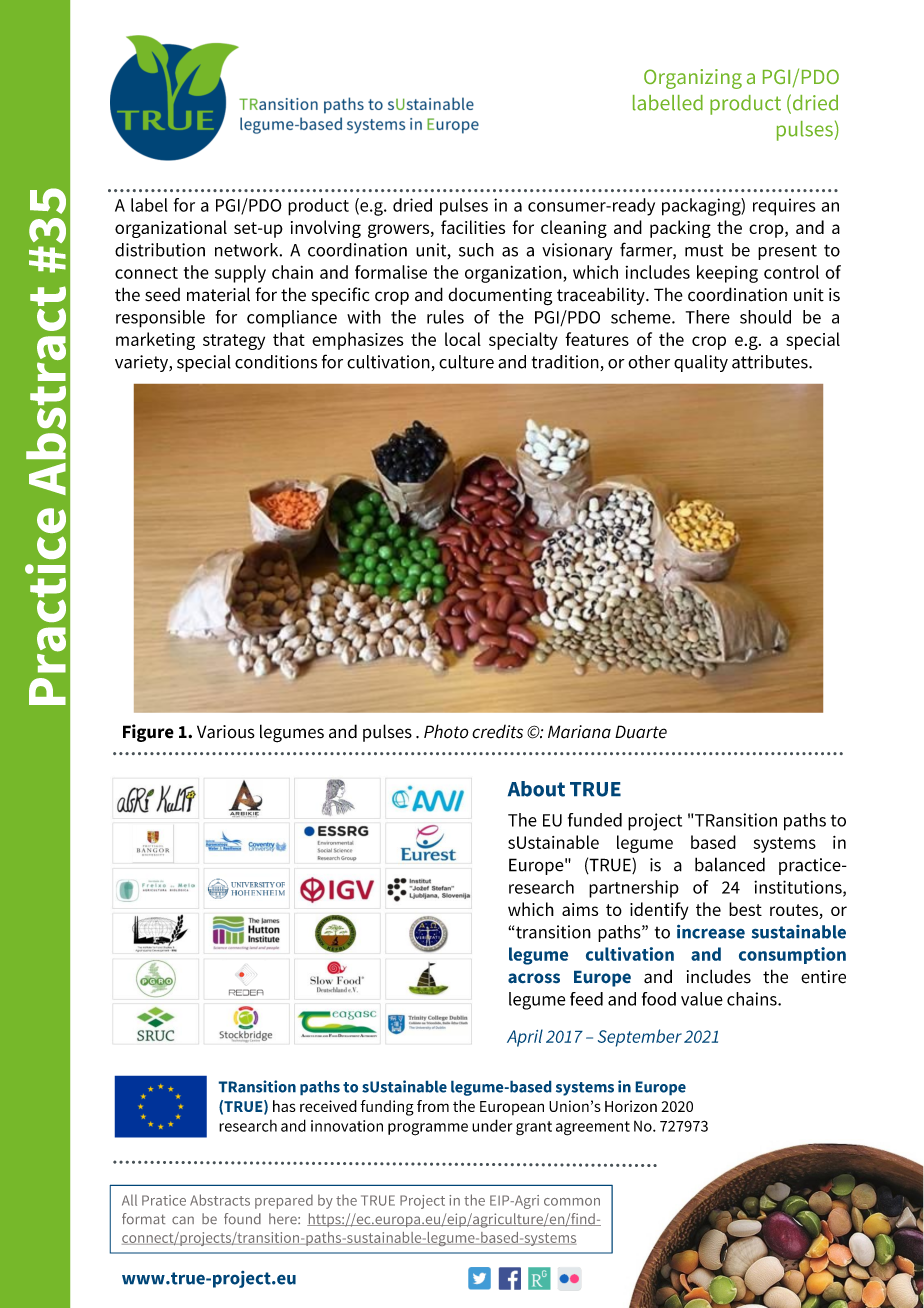 This page has width=924, height=1308. What do you see at coordinates (276, 362) in the page?
I see `conditions` at bounding box center [276, 362].
